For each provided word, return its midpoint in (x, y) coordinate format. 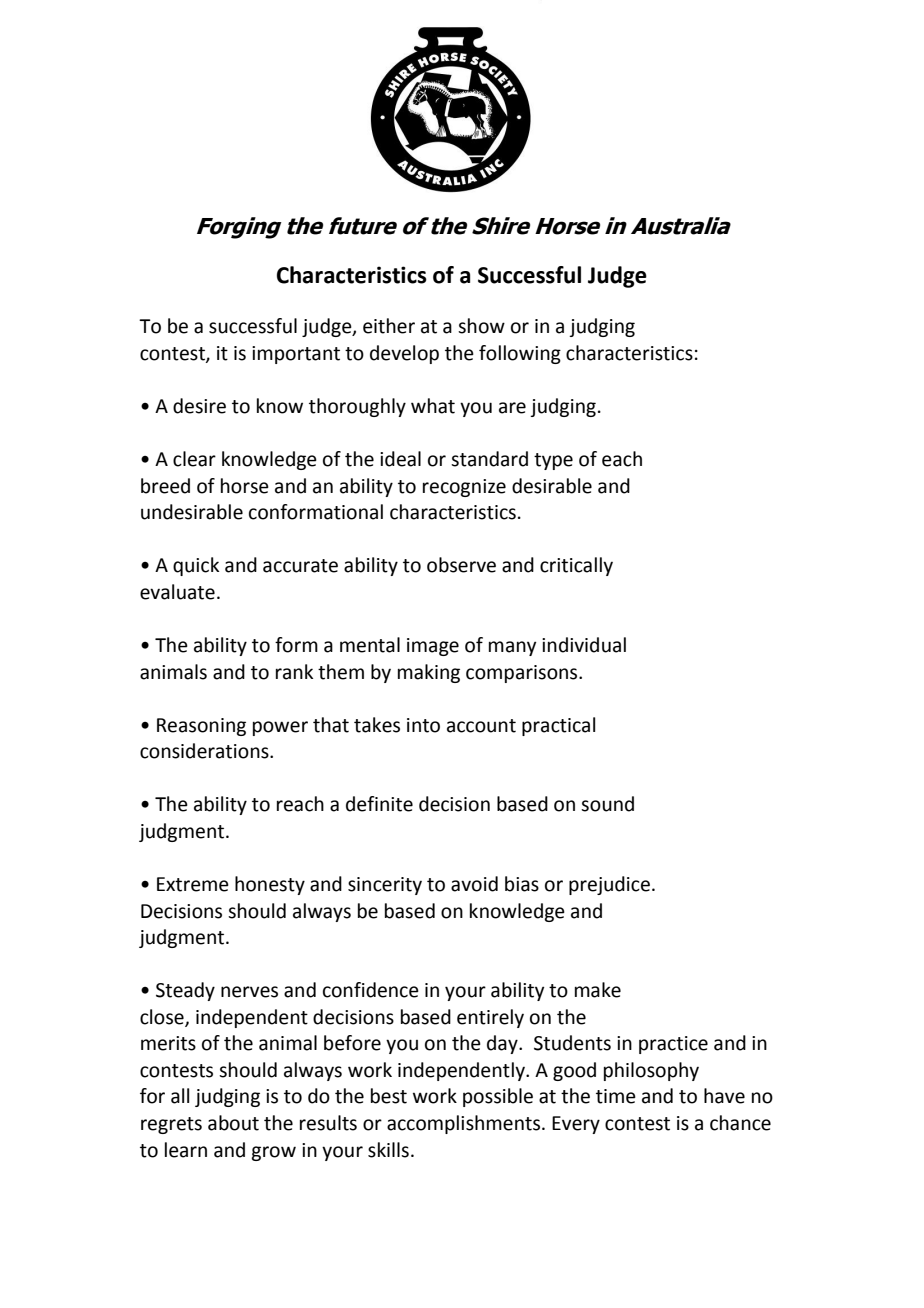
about (233, 1123)
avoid (474, 884)
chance (740, 1123)
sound (607, 804)
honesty (270, 885)
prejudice (609, 885)
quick (196, 566)
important (296, 355)
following (520, 354)
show (481, 326)
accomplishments (465, 1124)
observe (461, 565)
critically (576, 566)
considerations (205, 751)
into (423, 725)
